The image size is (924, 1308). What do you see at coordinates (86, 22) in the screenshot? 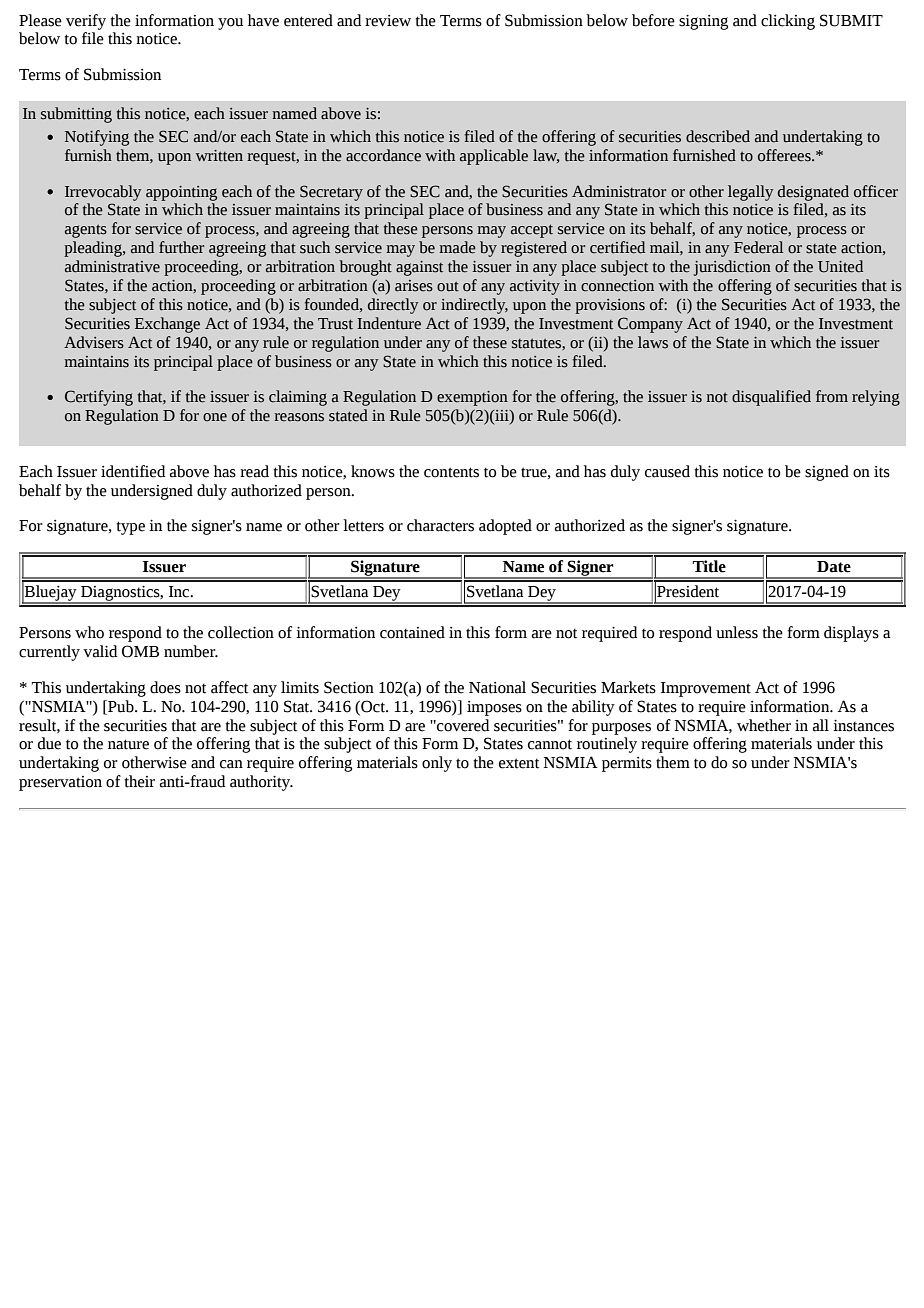
I see `verify` at bounding box center [86, 22].
